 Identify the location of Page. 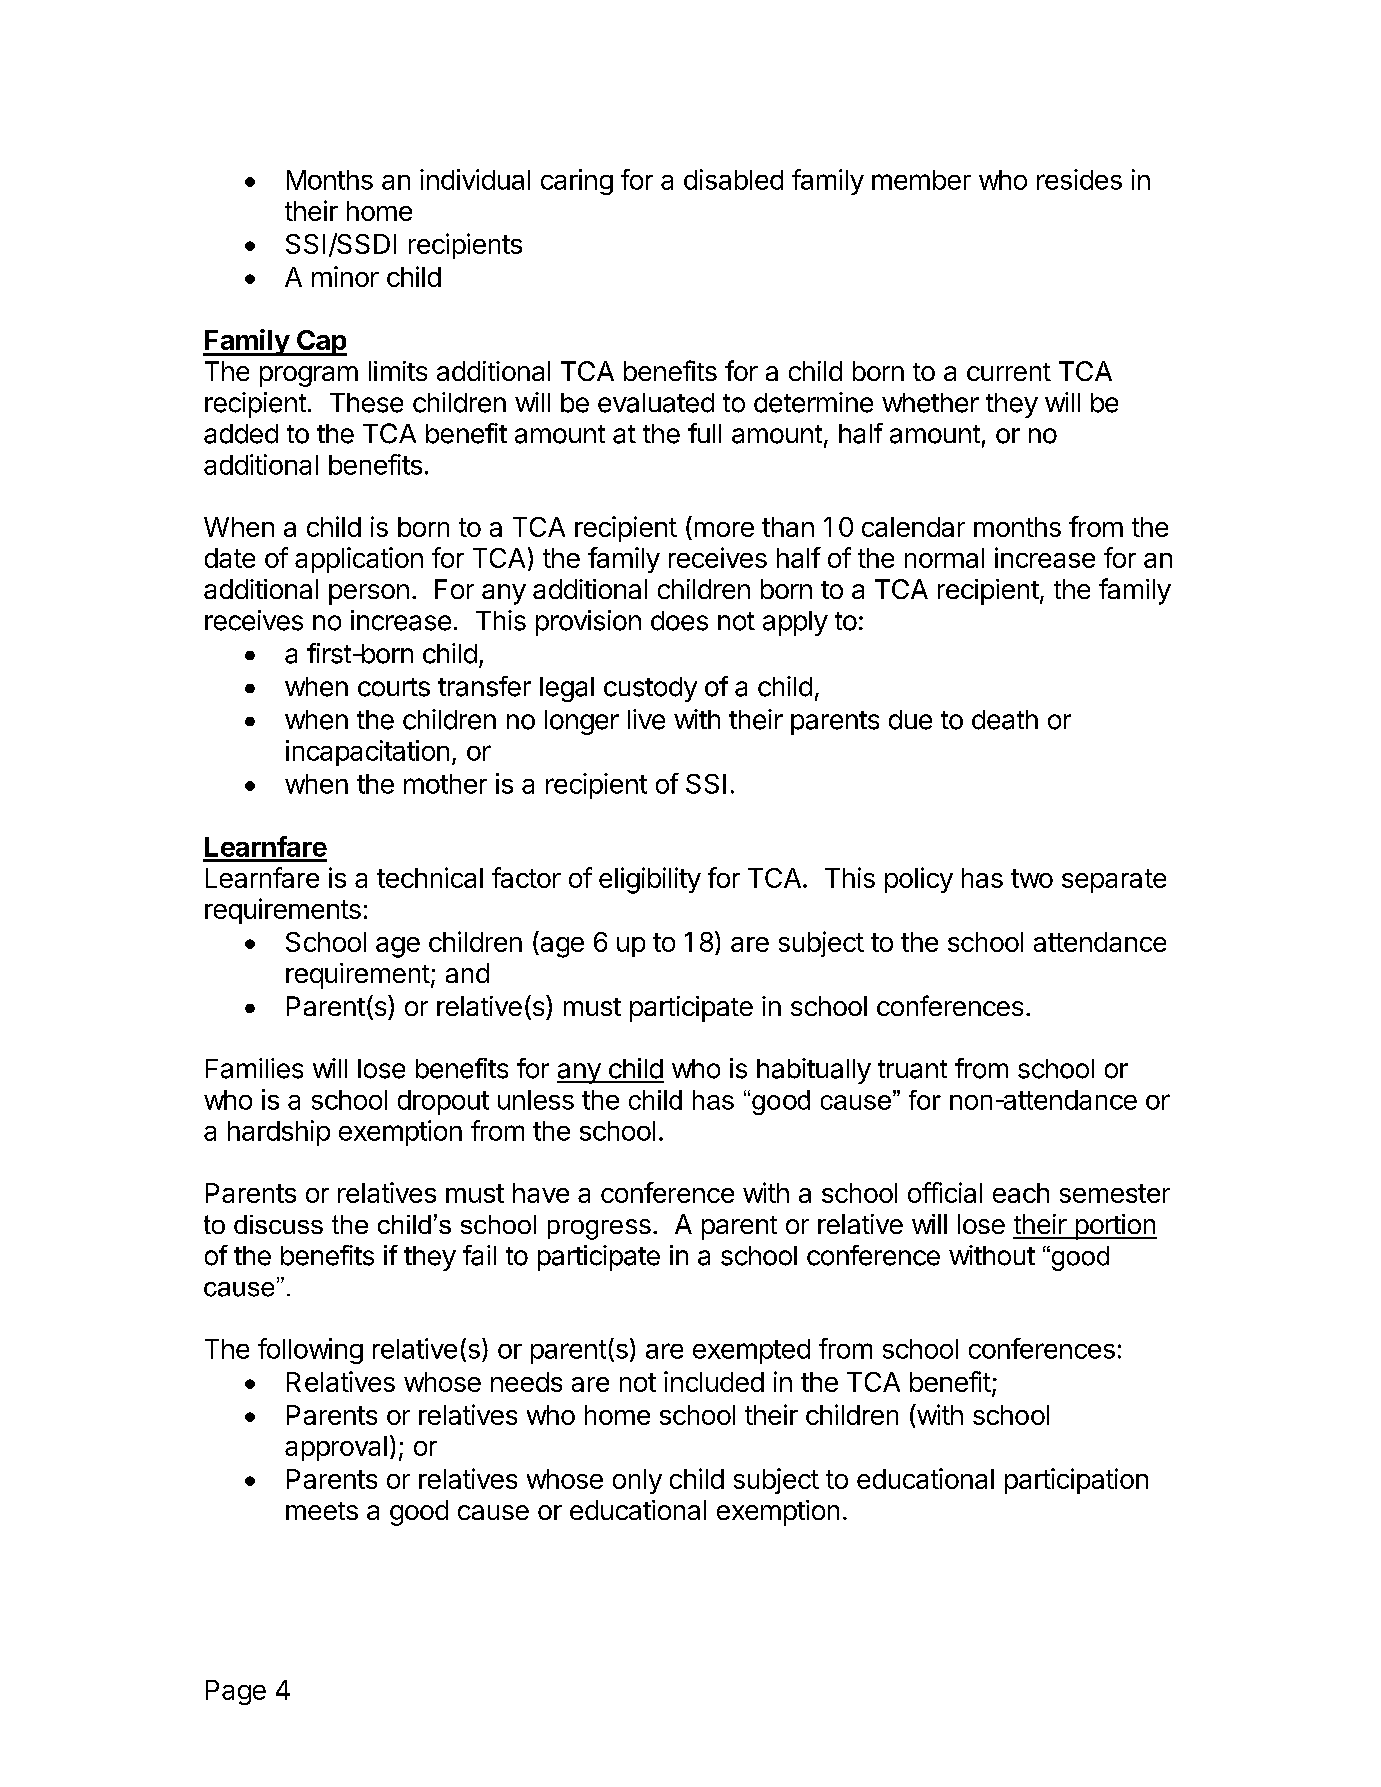
(236, 1692).
